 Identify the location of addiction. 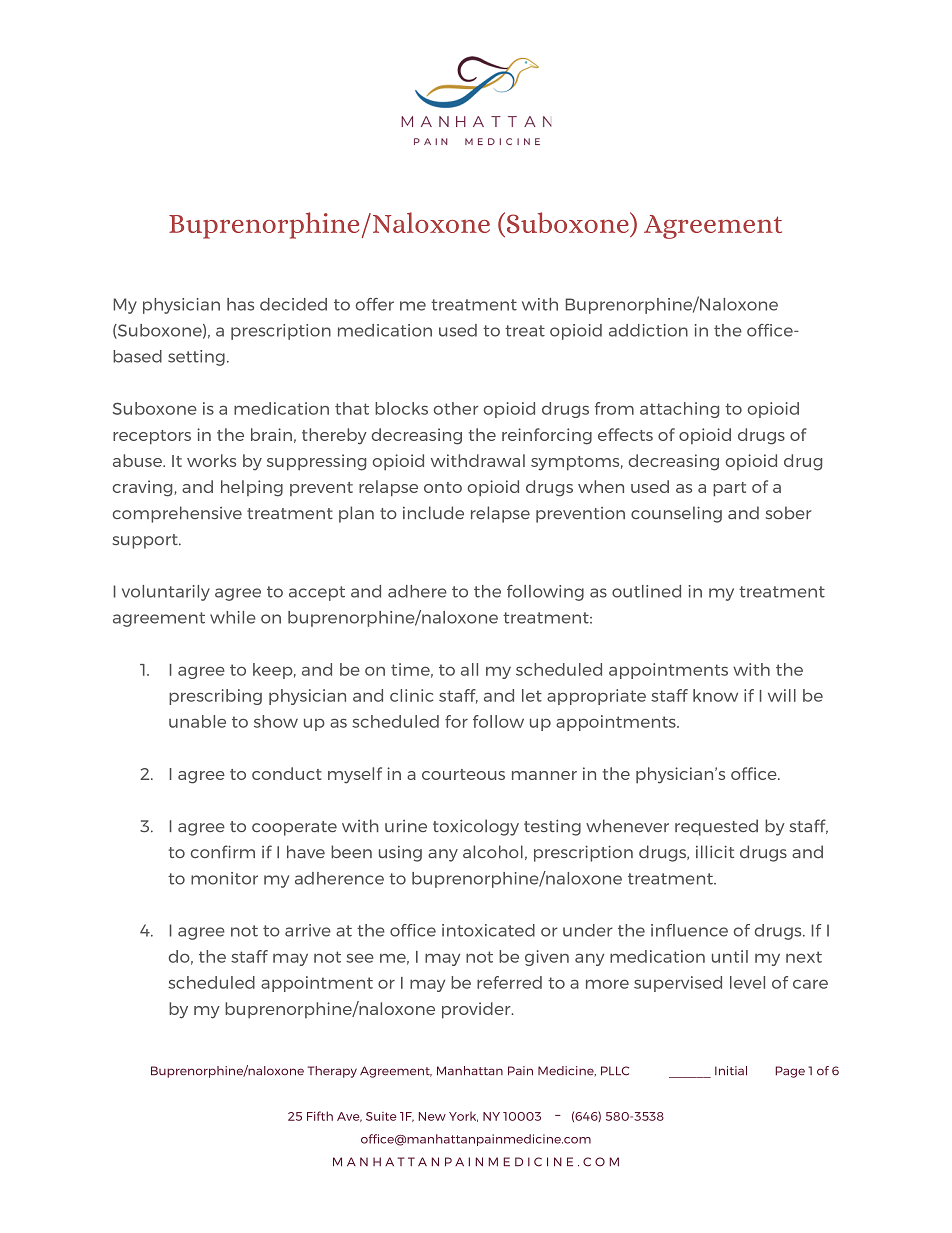
(648, 330).
